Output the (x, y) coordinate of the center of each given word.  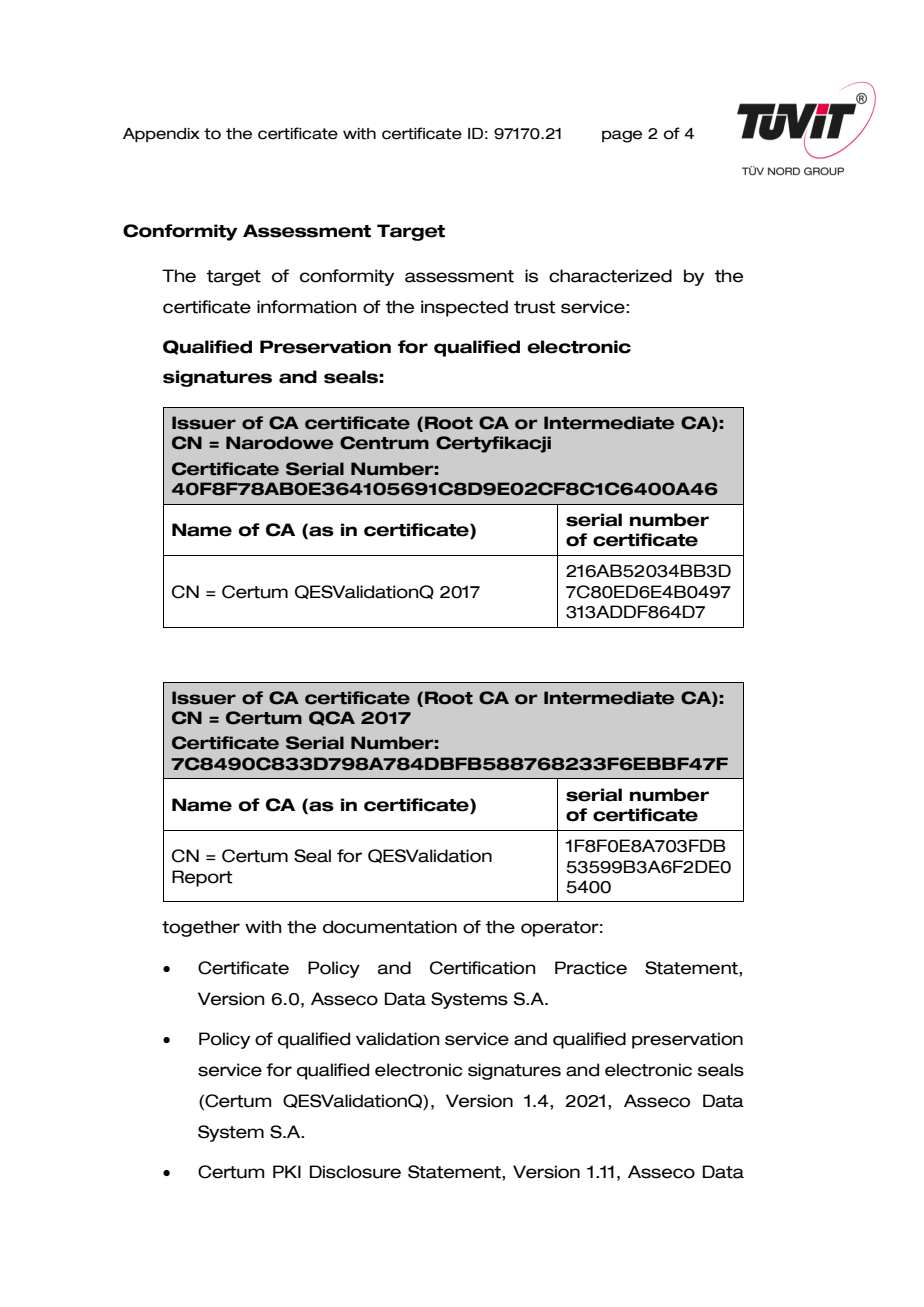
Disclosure (355, 1172)
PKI (287, 1171)
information (306, 307)
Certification (482, 968)
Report (202, 878)
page (622, 136)
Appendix (161, 135)
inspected (464, 308)
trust (535, 307)
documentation (390, 927)
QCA (332, 718)
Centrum (384, 443)
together (201, 928)
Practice (591, 968)
